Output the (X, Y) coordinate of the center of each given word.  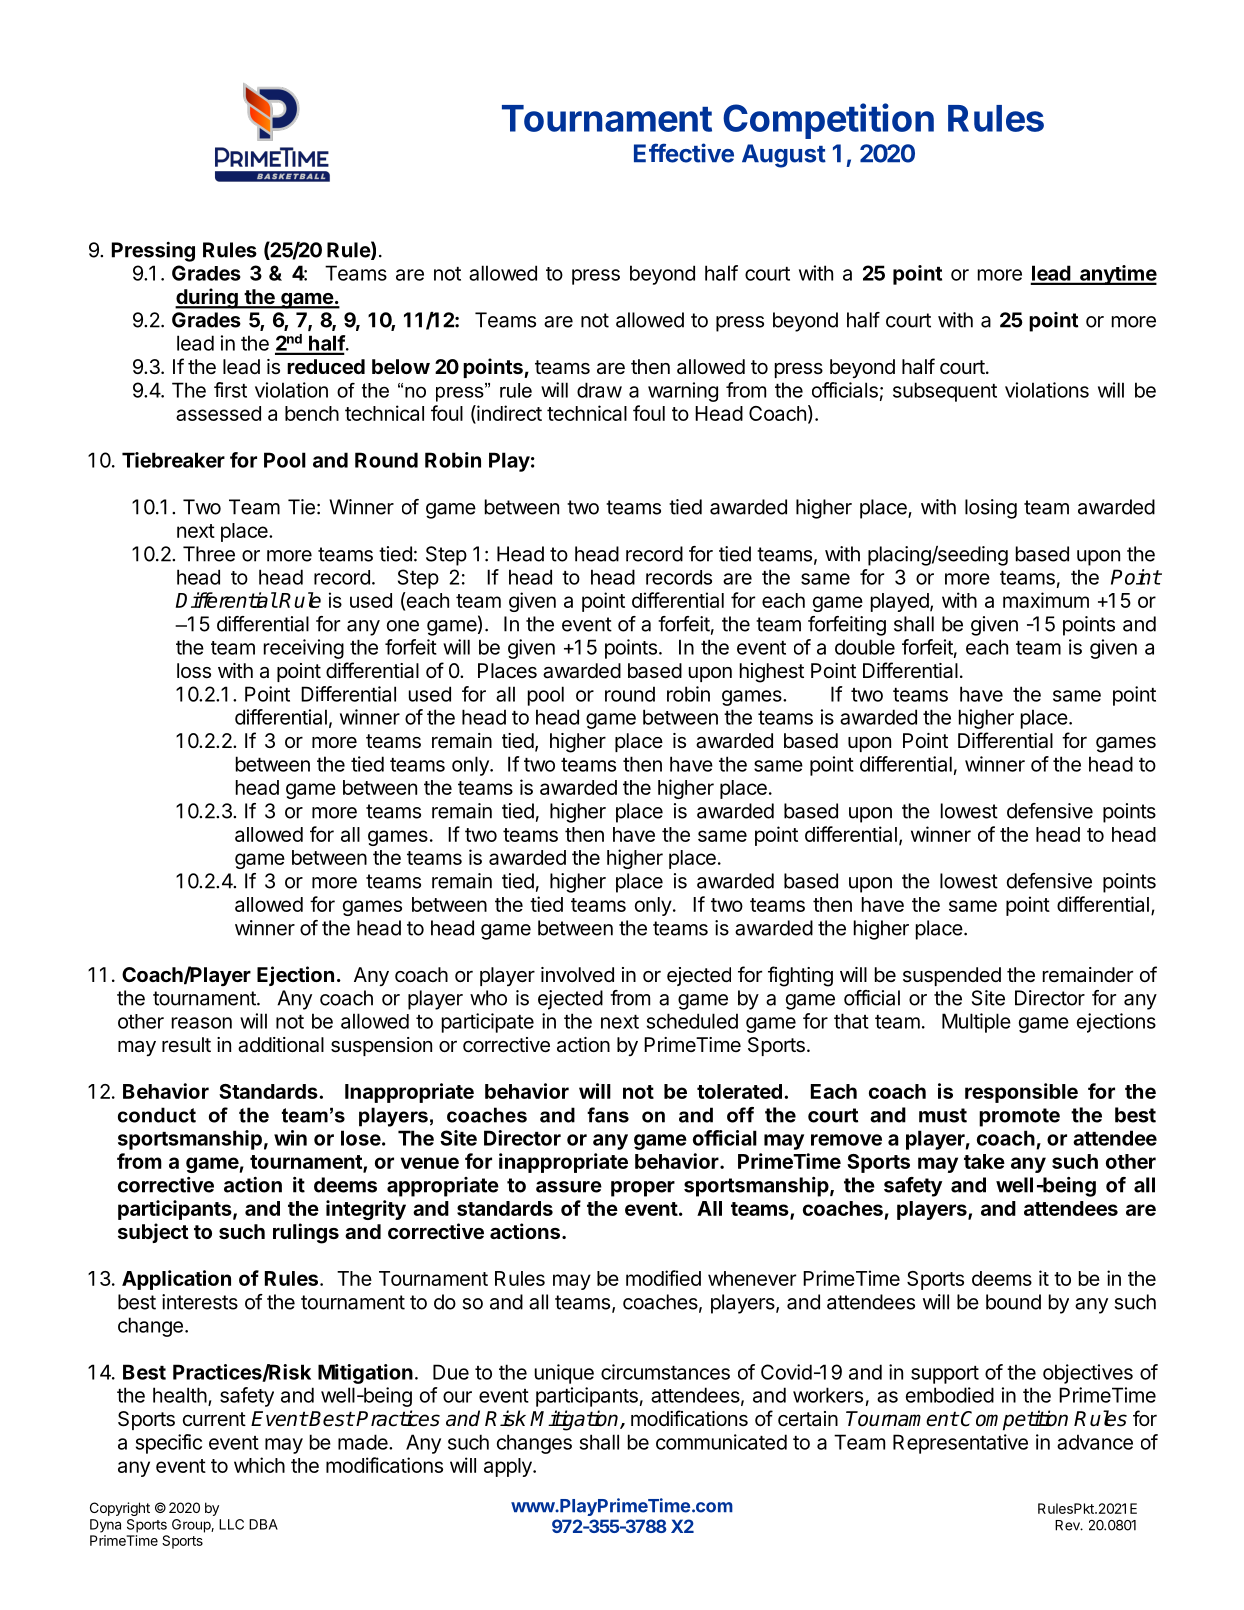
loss (194, 671)
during (207, 298)
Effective (684, 153)
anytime (1117, 275)
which (259, 1465)
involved (577, 974)
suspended (952, 976)
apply (509, 1467)
